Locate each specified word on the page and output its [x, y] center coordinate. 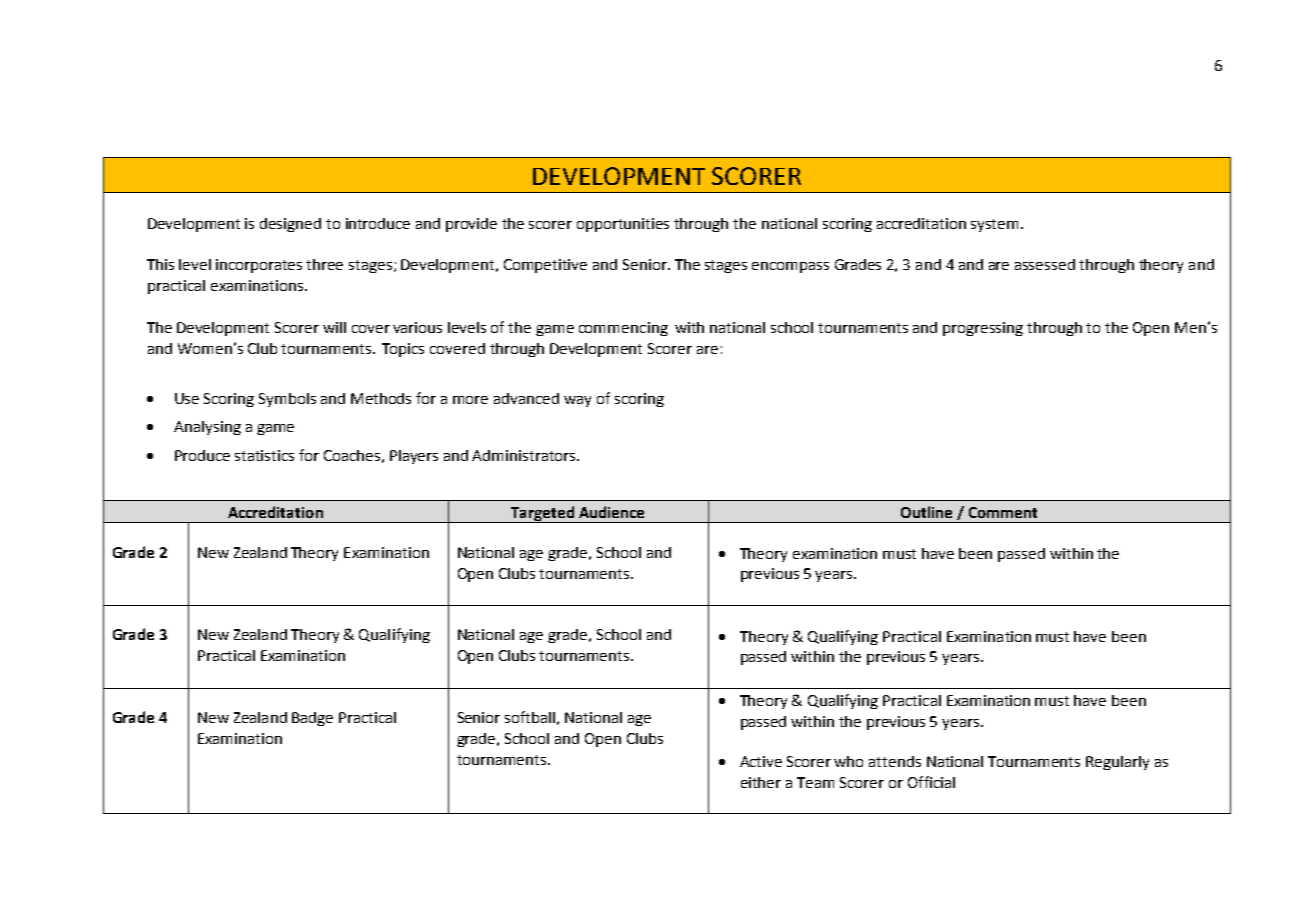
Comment [1003, 512]
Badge [312, 719]
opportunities [623, 225]
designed [290, 225]
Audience [611, 512]
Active [761, 761]
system [996, 225]
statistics [264, 455]
